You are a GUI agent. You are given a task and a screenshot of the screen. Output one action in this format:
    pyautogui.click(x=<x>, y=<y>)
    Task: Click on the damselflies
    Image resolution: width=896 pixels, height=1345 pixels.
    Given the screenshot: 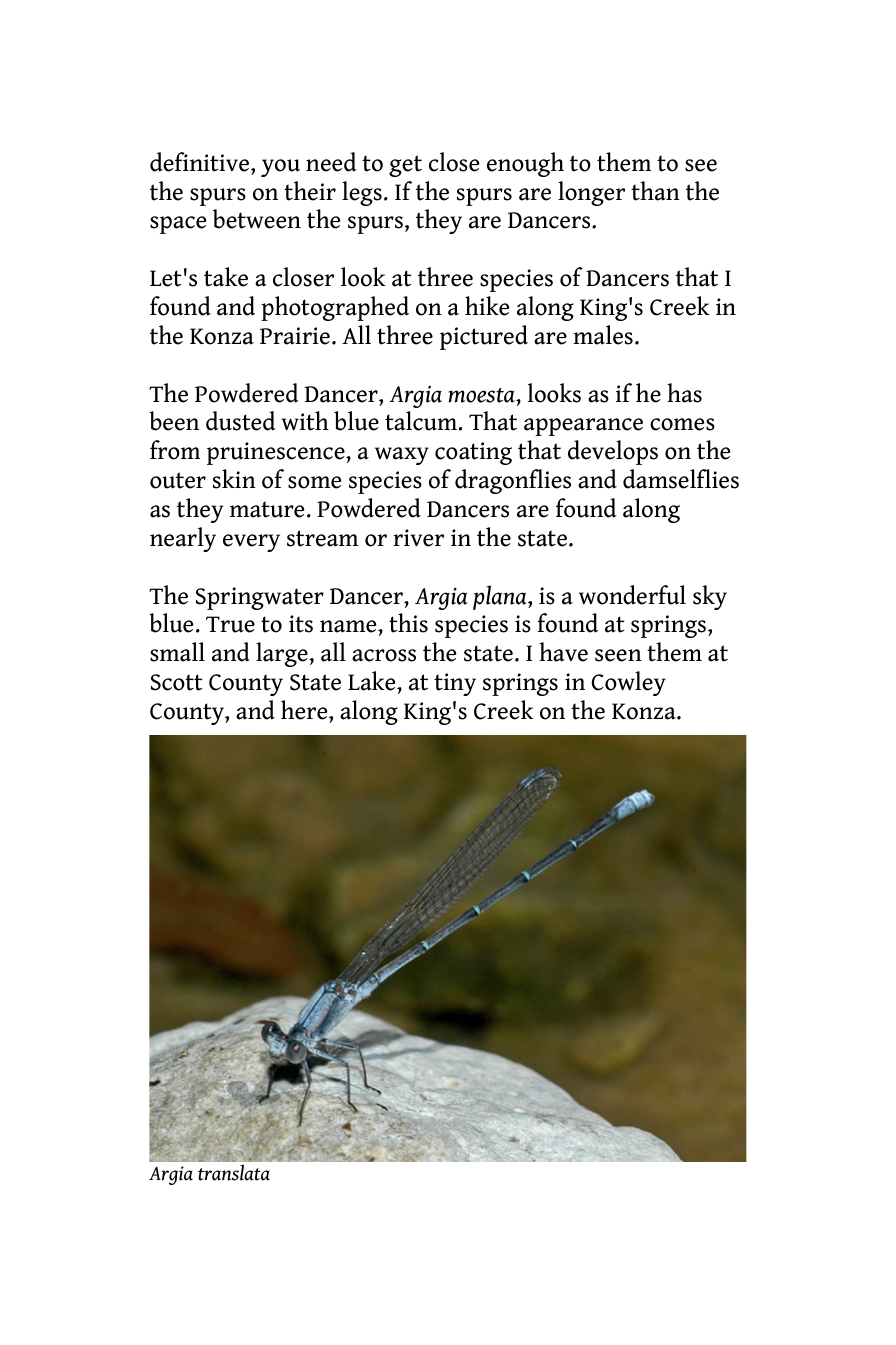 What is the action you would take?
    pyautogui.click(x=681, y=479)
